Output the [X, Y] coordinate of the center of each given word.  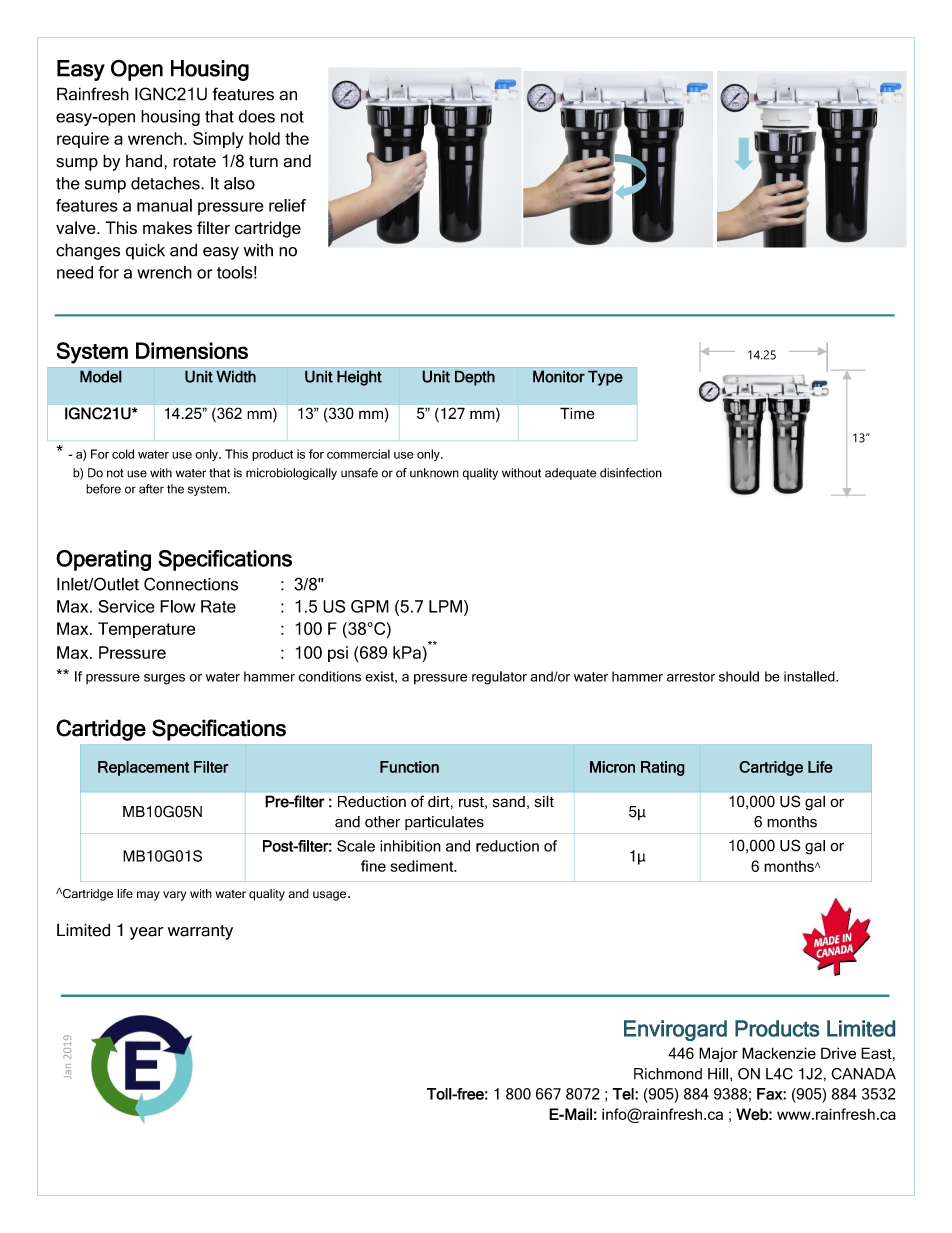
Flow [177, 606]
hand [145, 161]
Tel [624, 1094]
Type [605, 378]
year [146, 933]
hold [264, 138]
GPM [370, 606]
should [739, 676]
